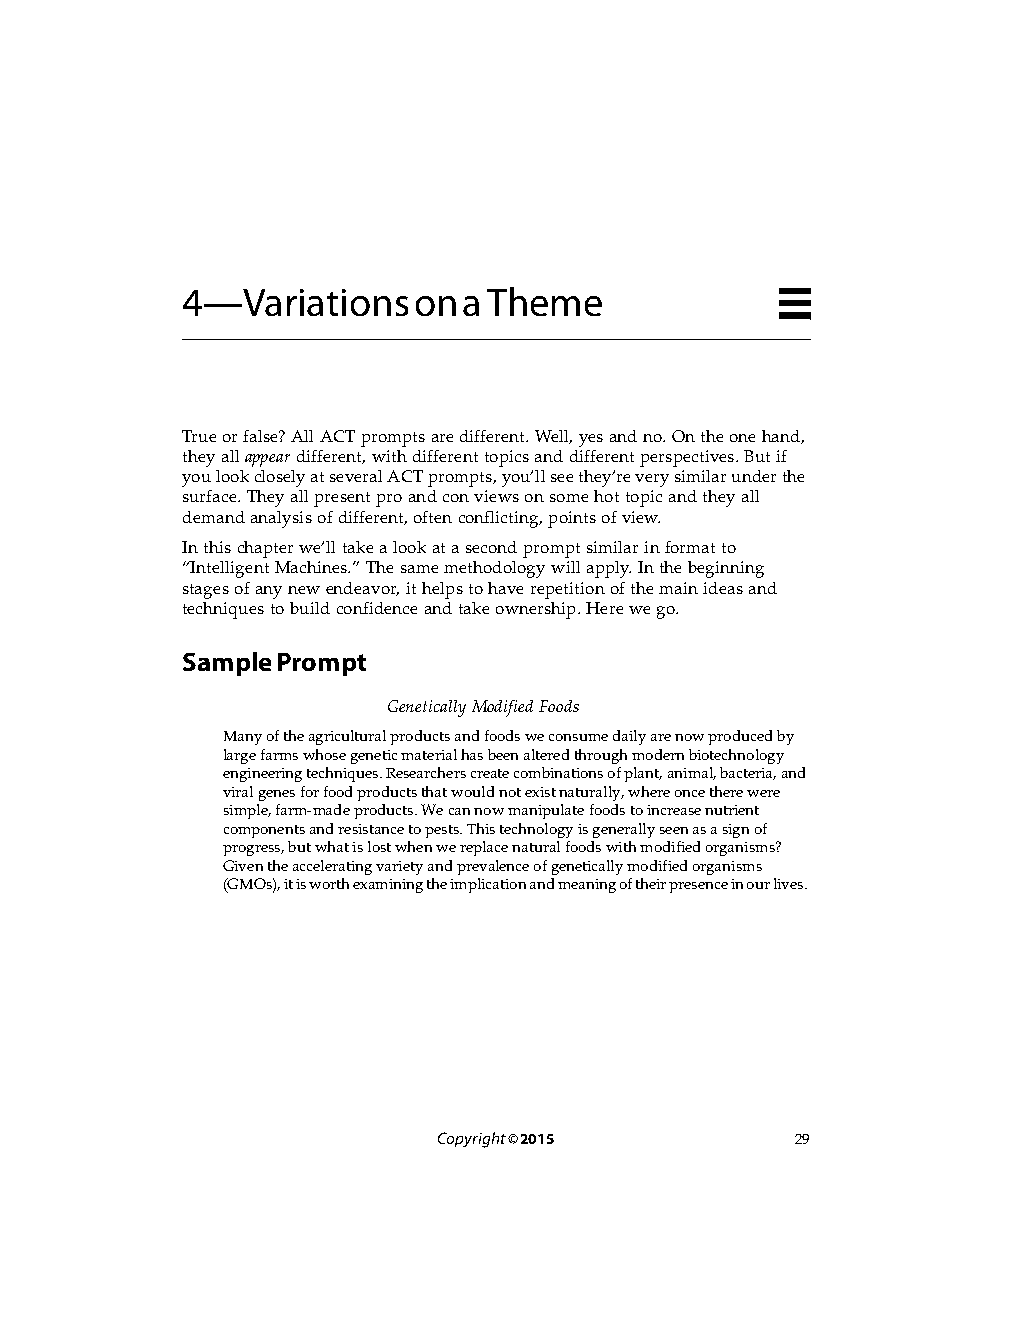 This document has width=1033, height=1337. Describe the element at coordinates (782, 437) in the document. I see `hand` at that location.
